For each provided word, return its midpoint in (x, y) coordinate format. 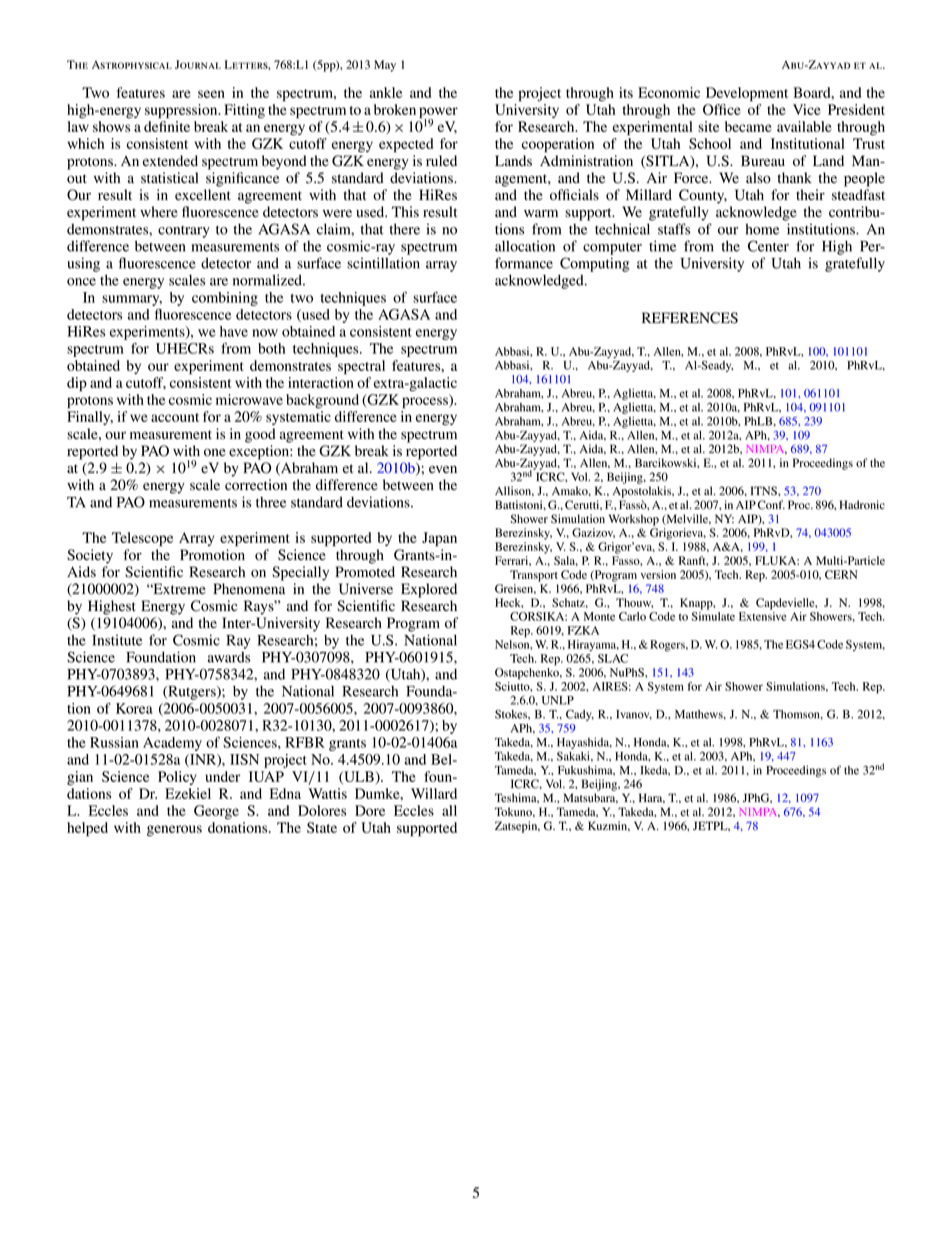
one (215, 452)
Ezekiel (188, 793)
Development (747, 94)
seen (211, 94)
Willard (434, 793)
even (443, 469)
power (438, 114)
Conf (771, 505)
